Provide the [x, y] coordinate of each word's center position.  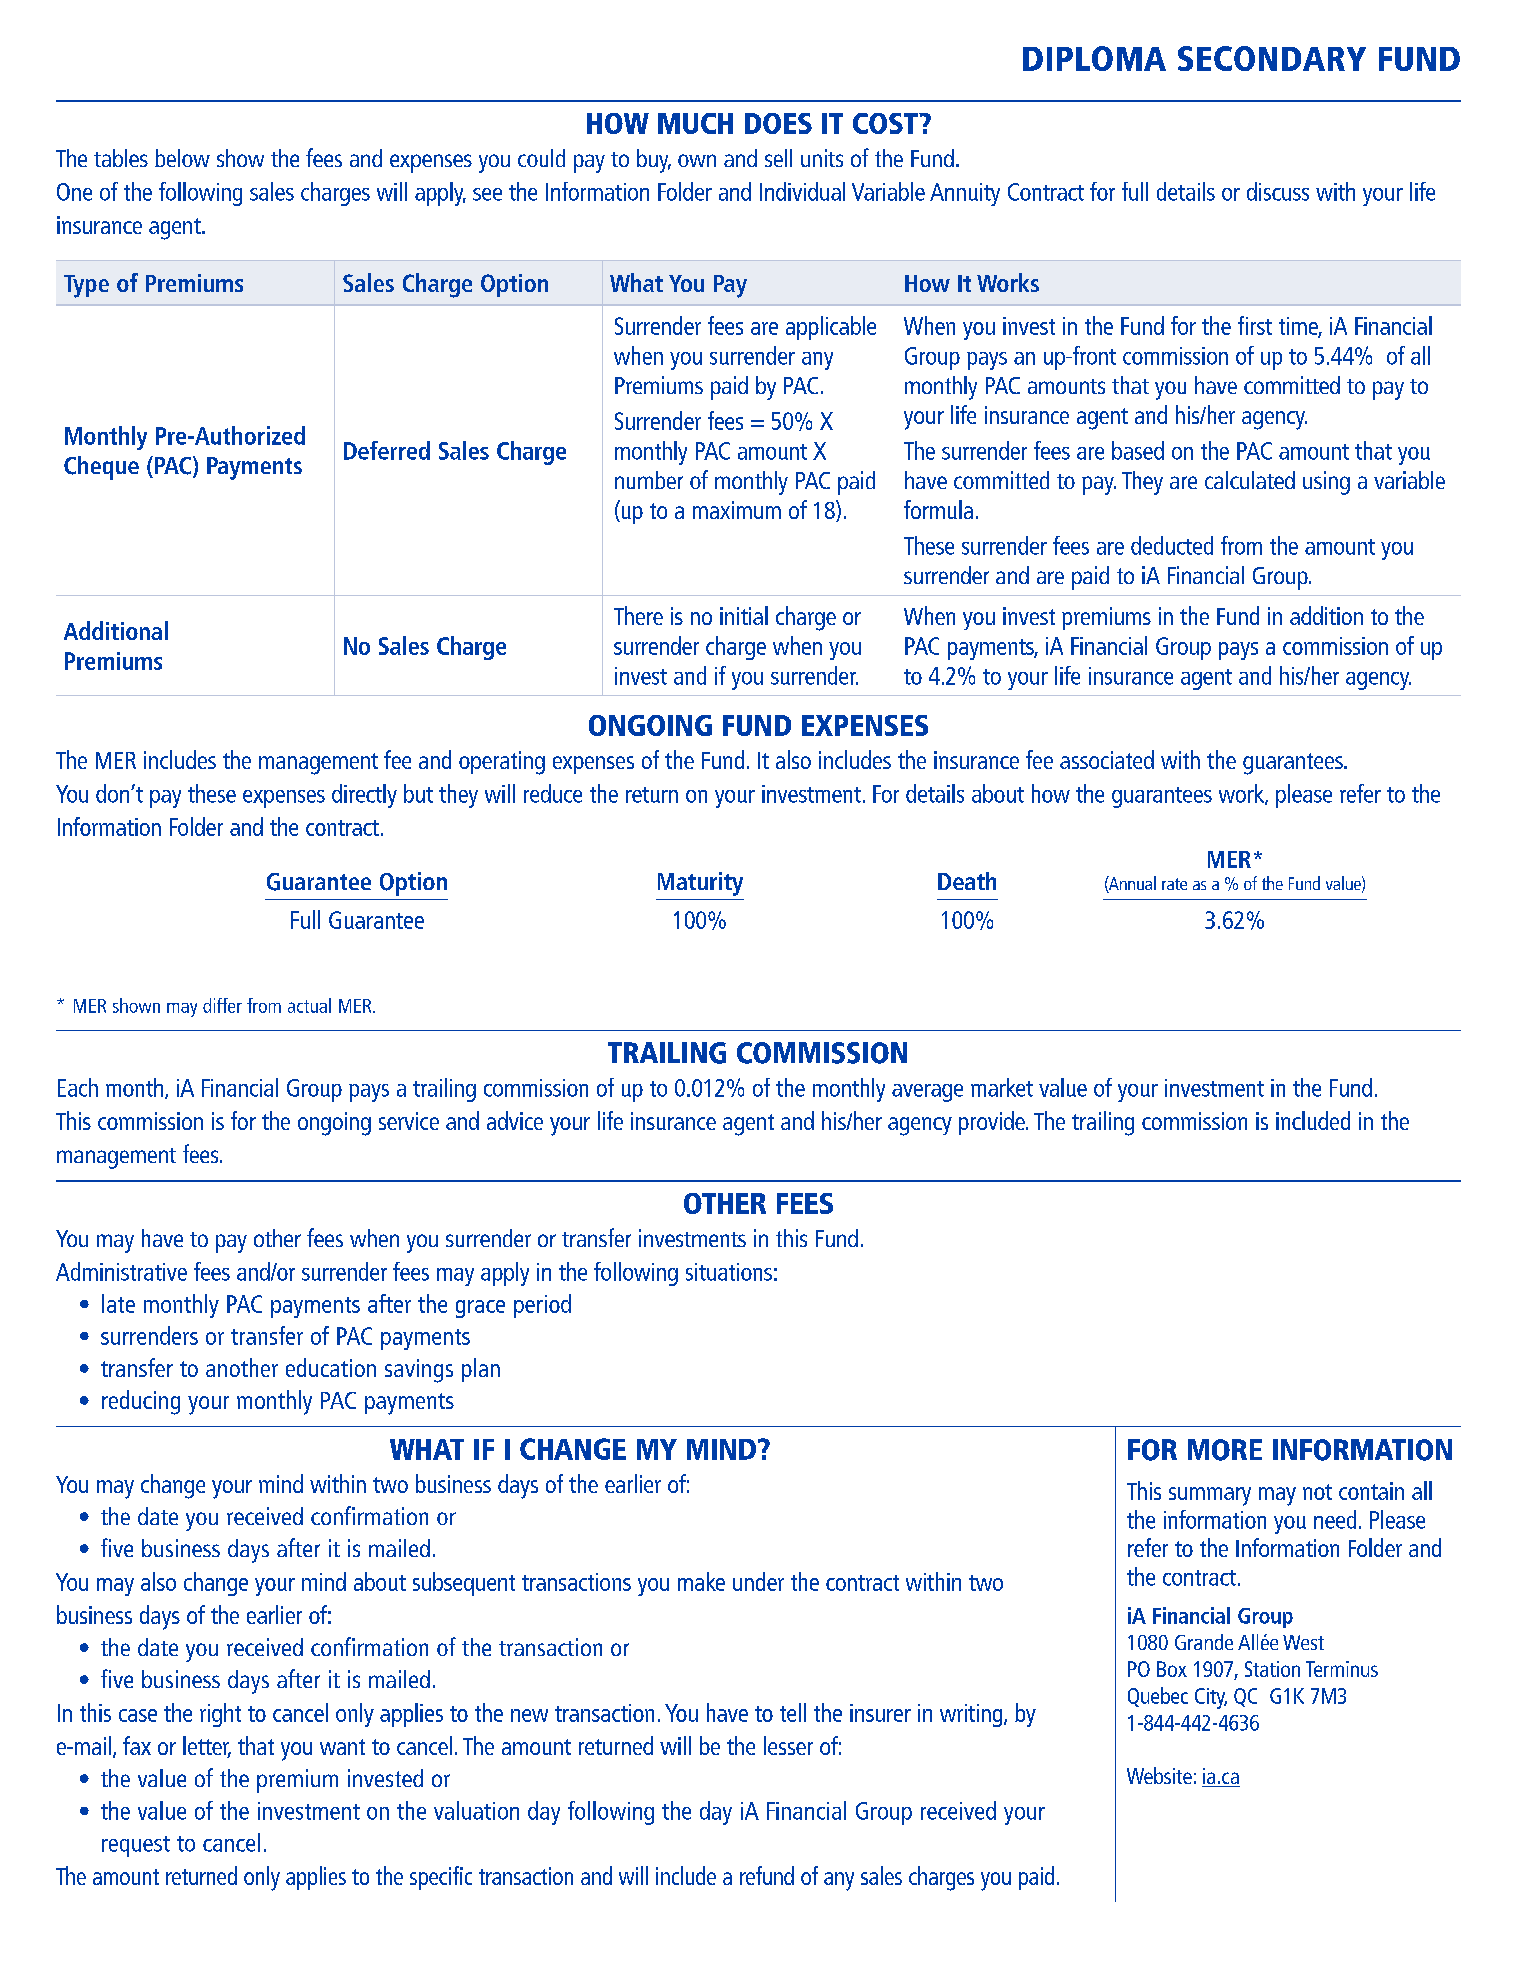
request [136, 1846]
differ [222, 1005]
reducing [141, 1402]
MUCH [695, 123]
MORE [1225, 1450]
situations [729, 1272]
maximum [737, 510]
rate [1174, 884]
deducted [1172, 545]
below [182, 158]
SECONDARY [1272, 58]
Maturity [700, 884]
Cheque [101, 468]
